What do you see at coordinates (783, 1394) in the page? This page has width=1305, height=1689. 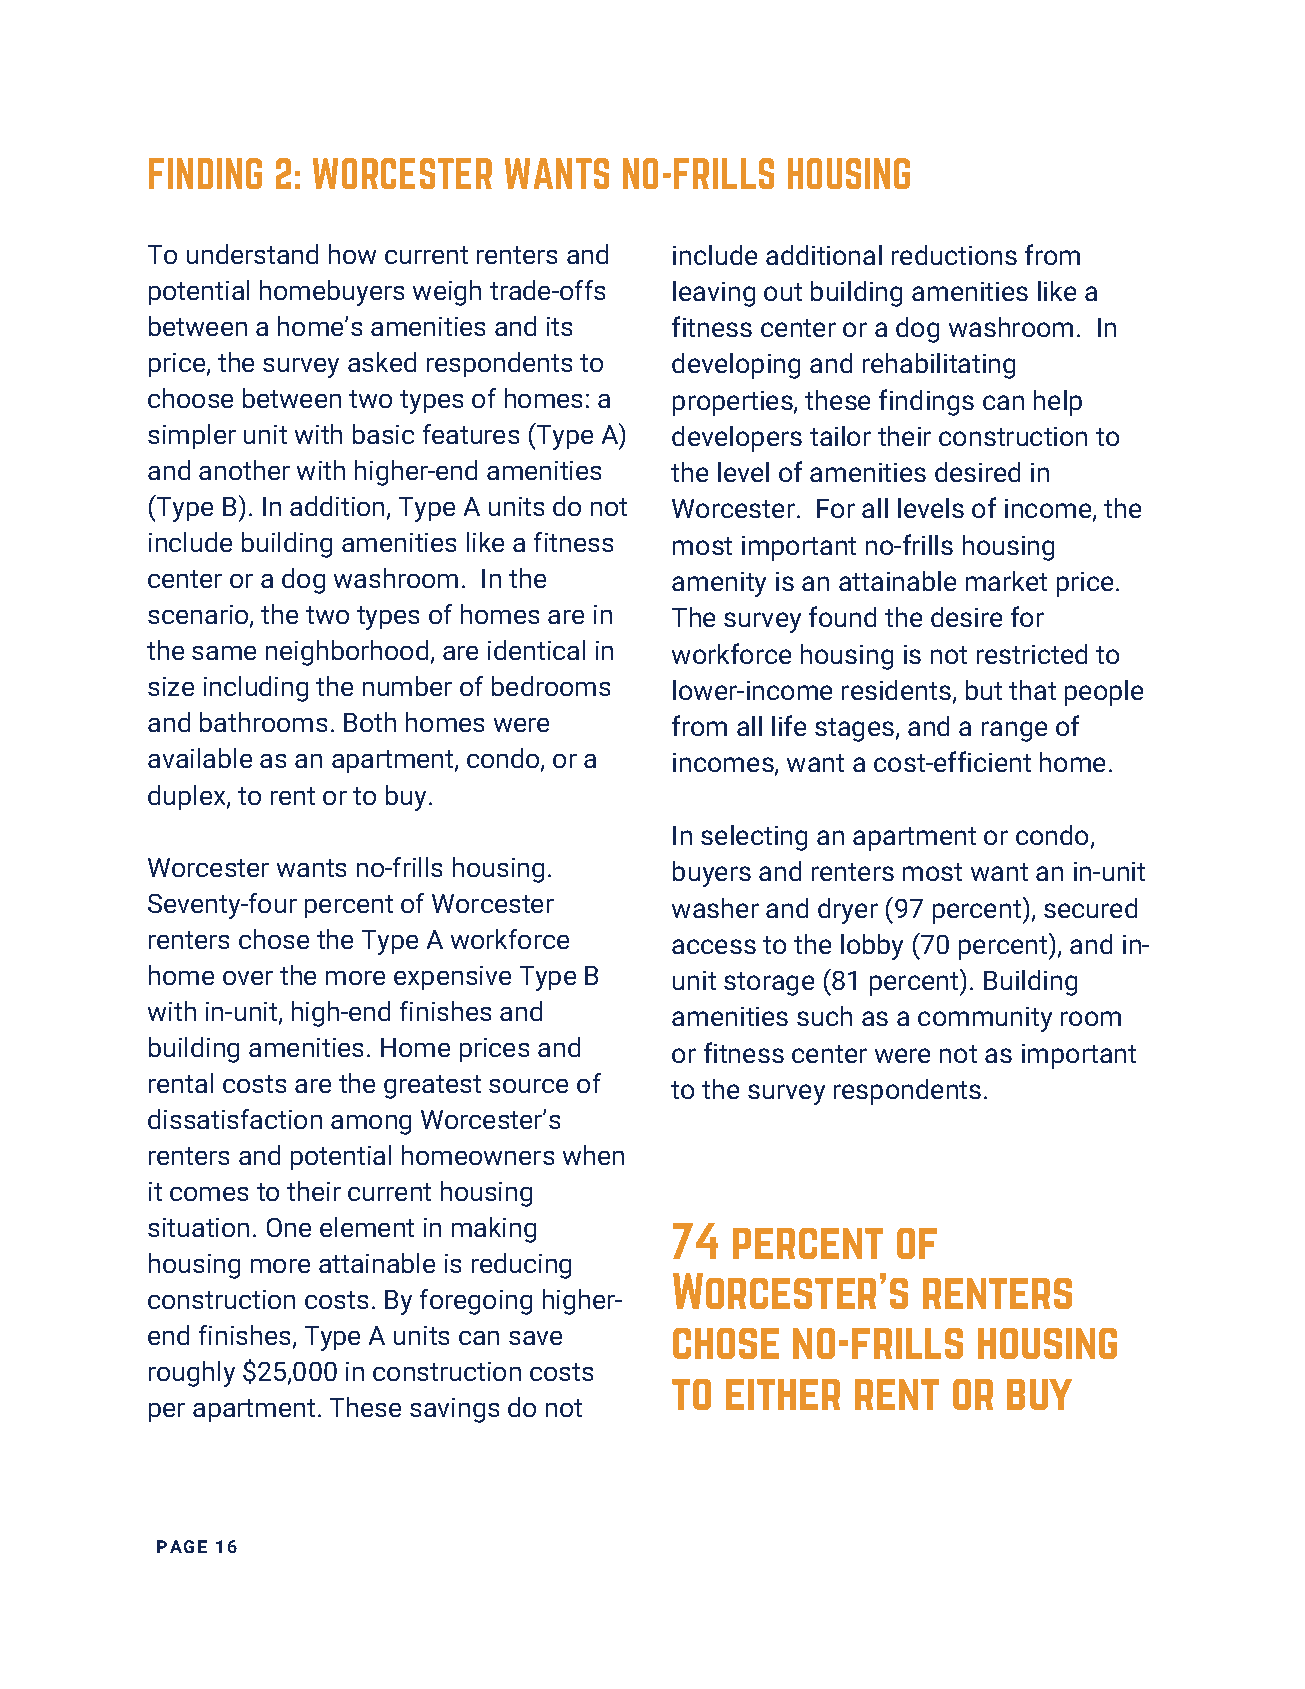 I see `either` at bounding box center [783, 1394].
